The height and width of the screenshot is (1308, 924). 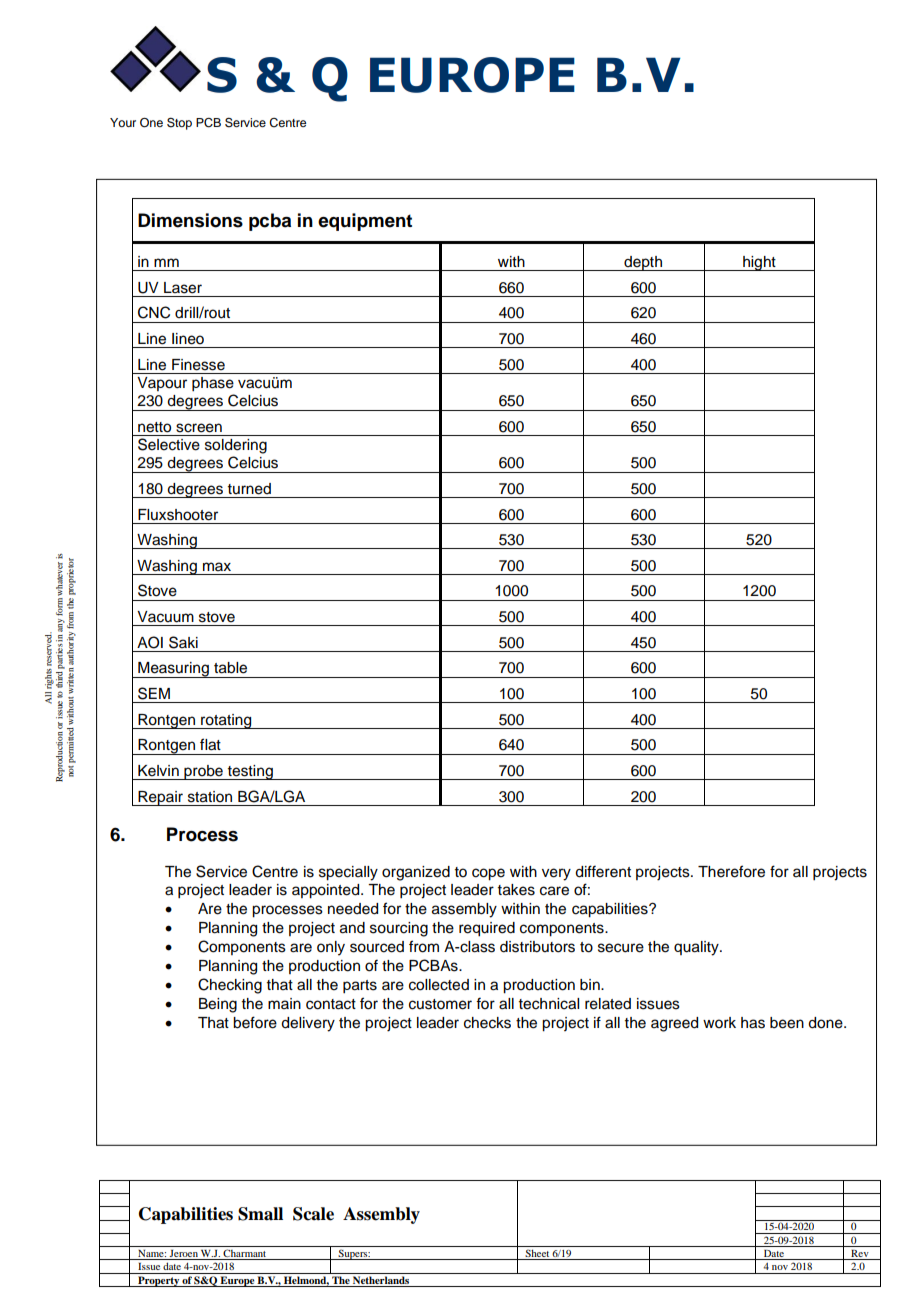 What do you see at coordinates (365, 222) in the screenshot?
I see `equipment` at bounding box center [365, 222].
